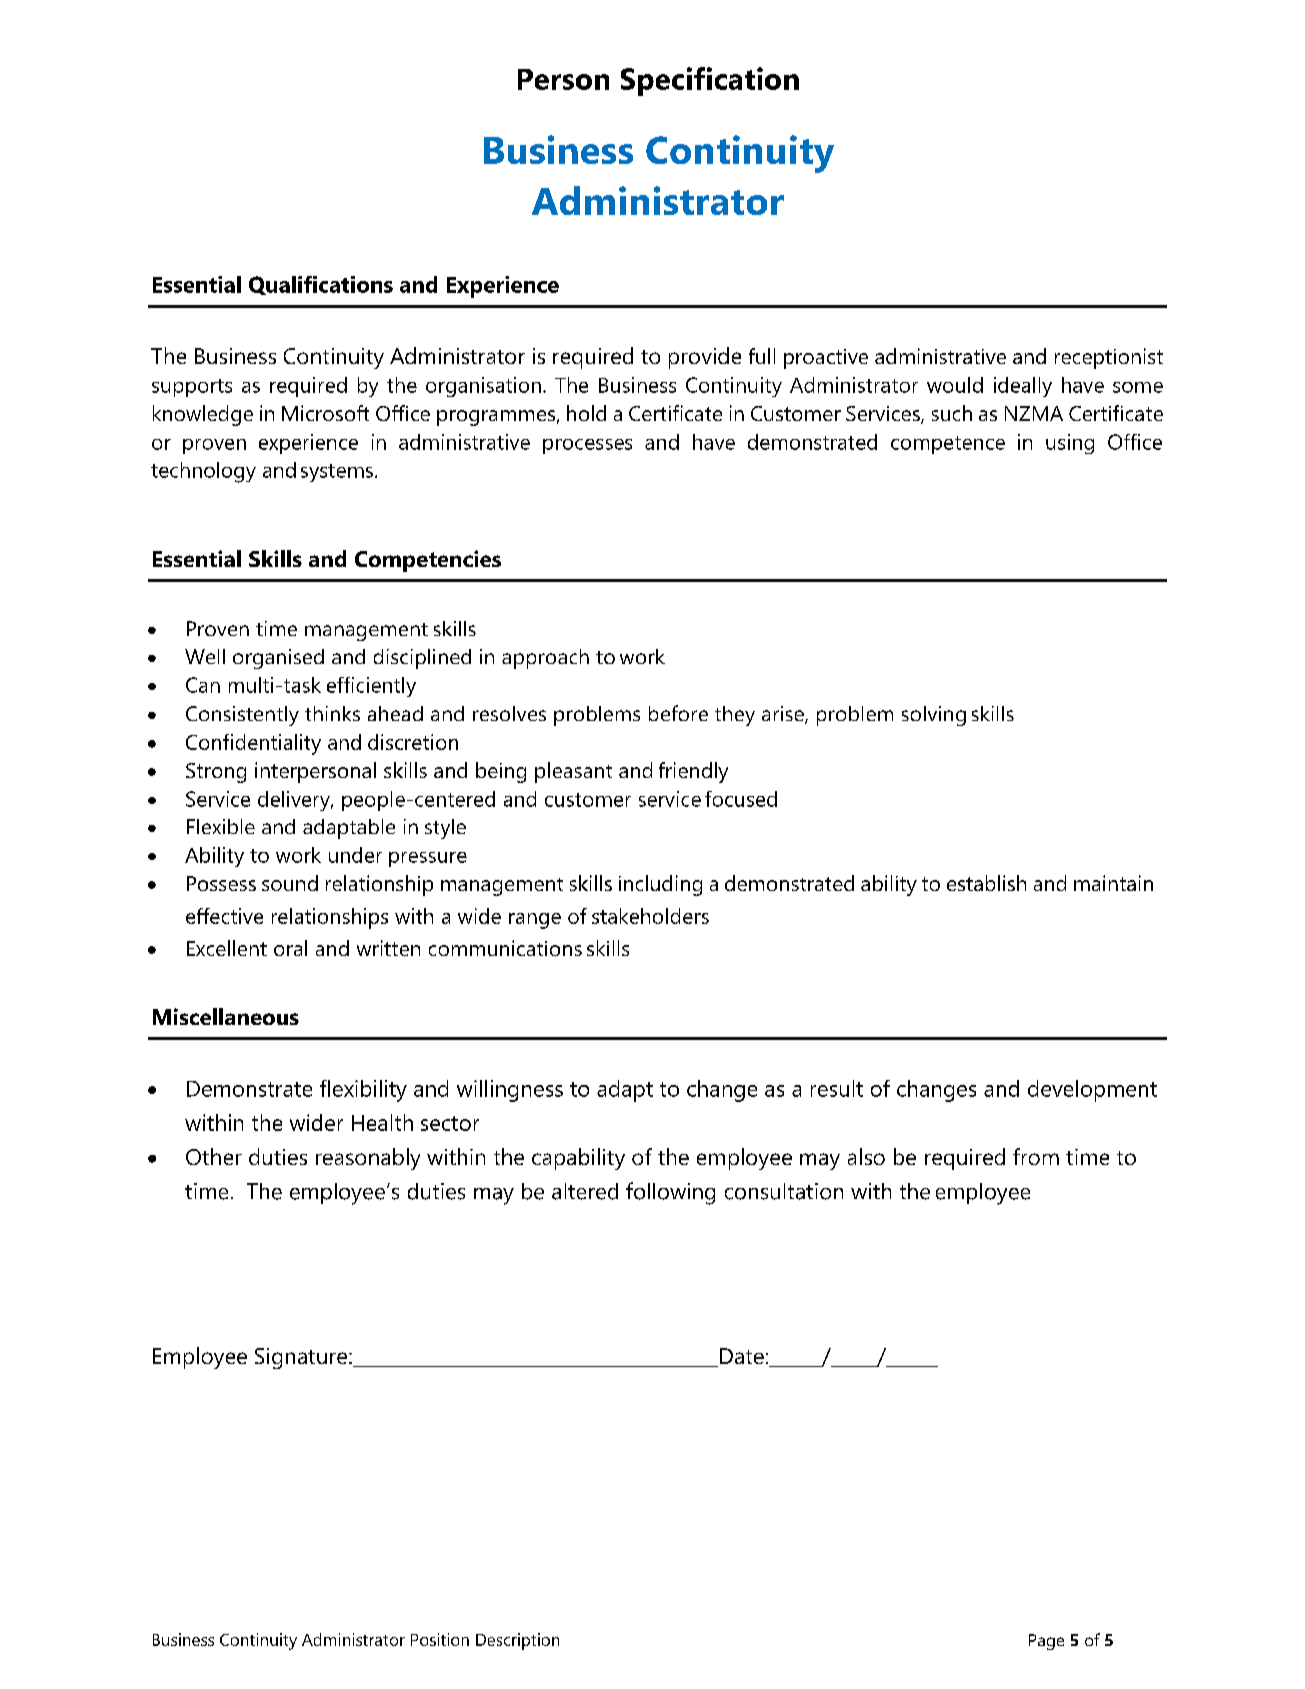 The height and width of the screenshot is (1689, 1305). I want to click on establish, so click(986, 883).
